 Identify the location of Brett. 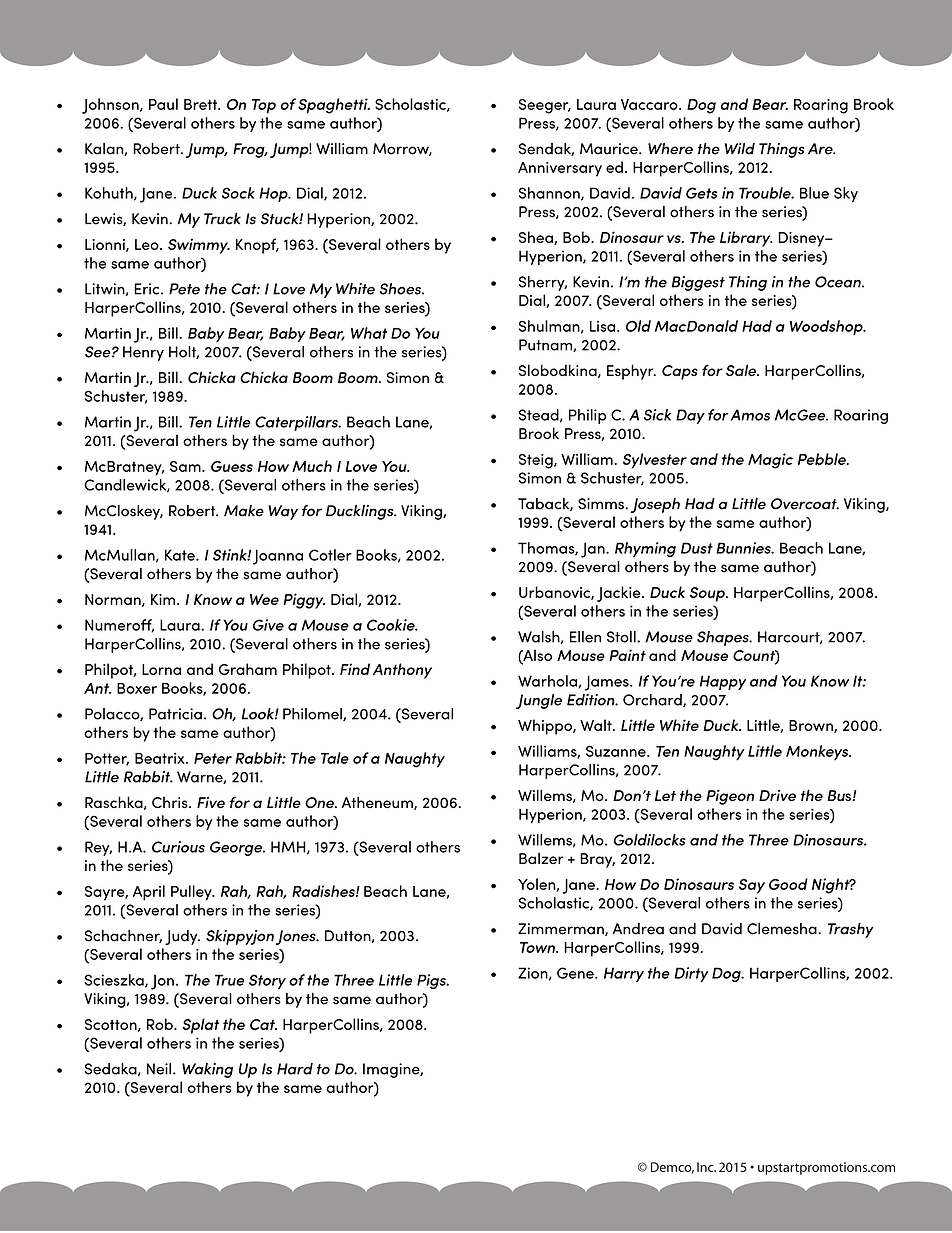
(201, 104).
